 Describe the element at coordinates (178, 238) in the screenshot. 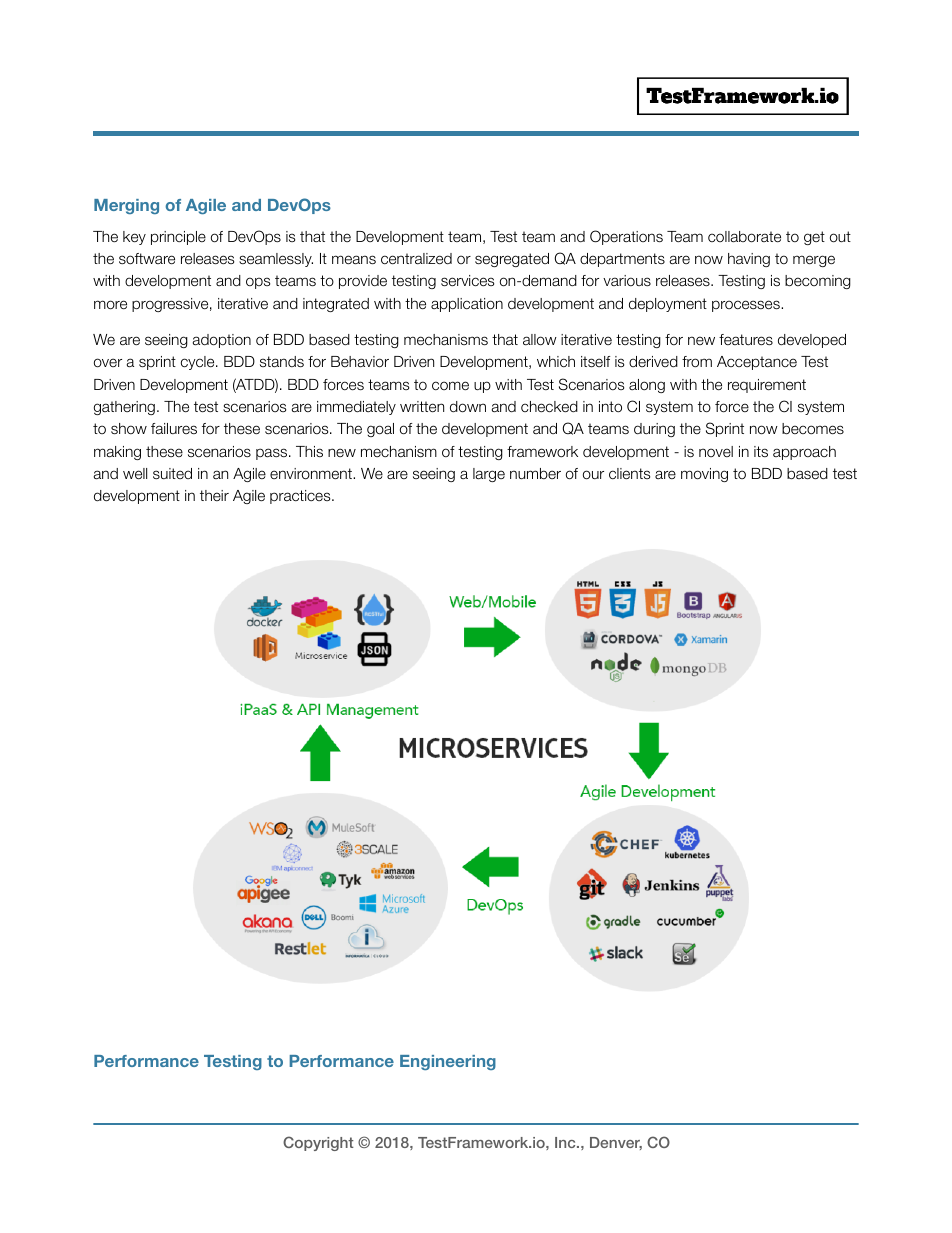

I see `principle` at that location.
